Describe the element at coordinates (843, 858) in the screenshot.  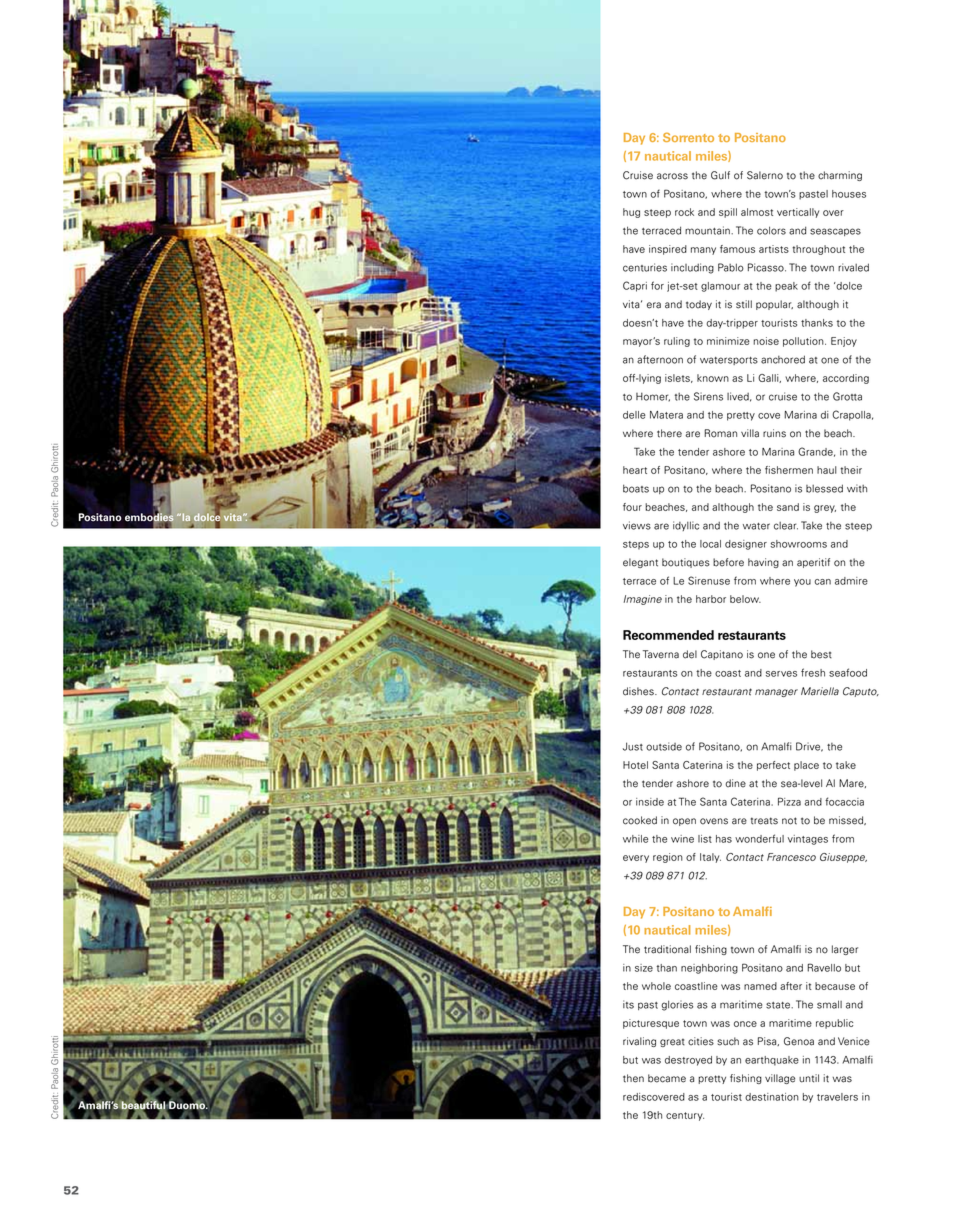
I see `Giuseppe` at that location.
